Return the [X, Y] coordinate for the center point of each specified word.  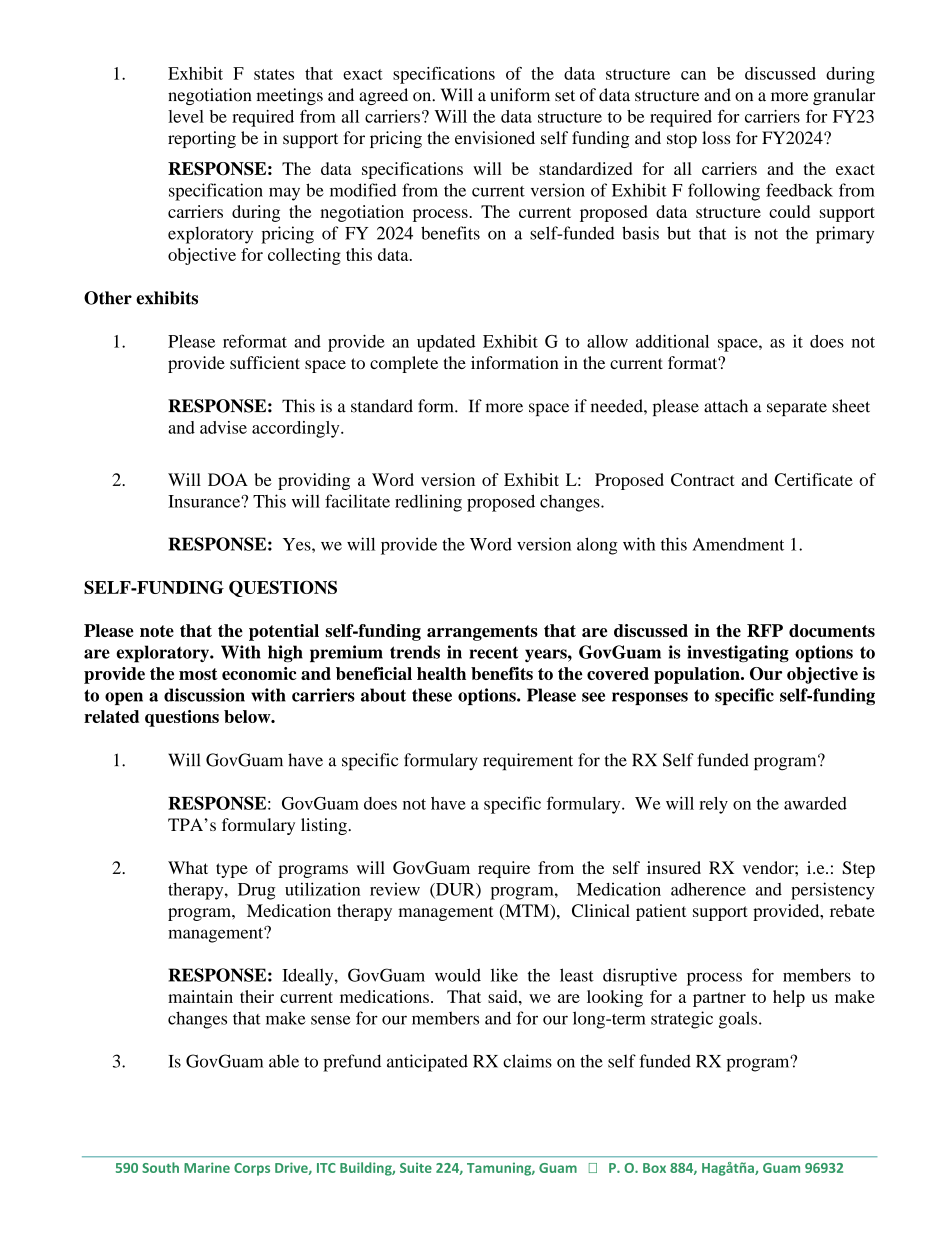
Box [654, 1168]
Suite [416, 1167]
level [186, 116]
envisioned [495, 138]
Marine [207, 1167]
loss [716, 138]
